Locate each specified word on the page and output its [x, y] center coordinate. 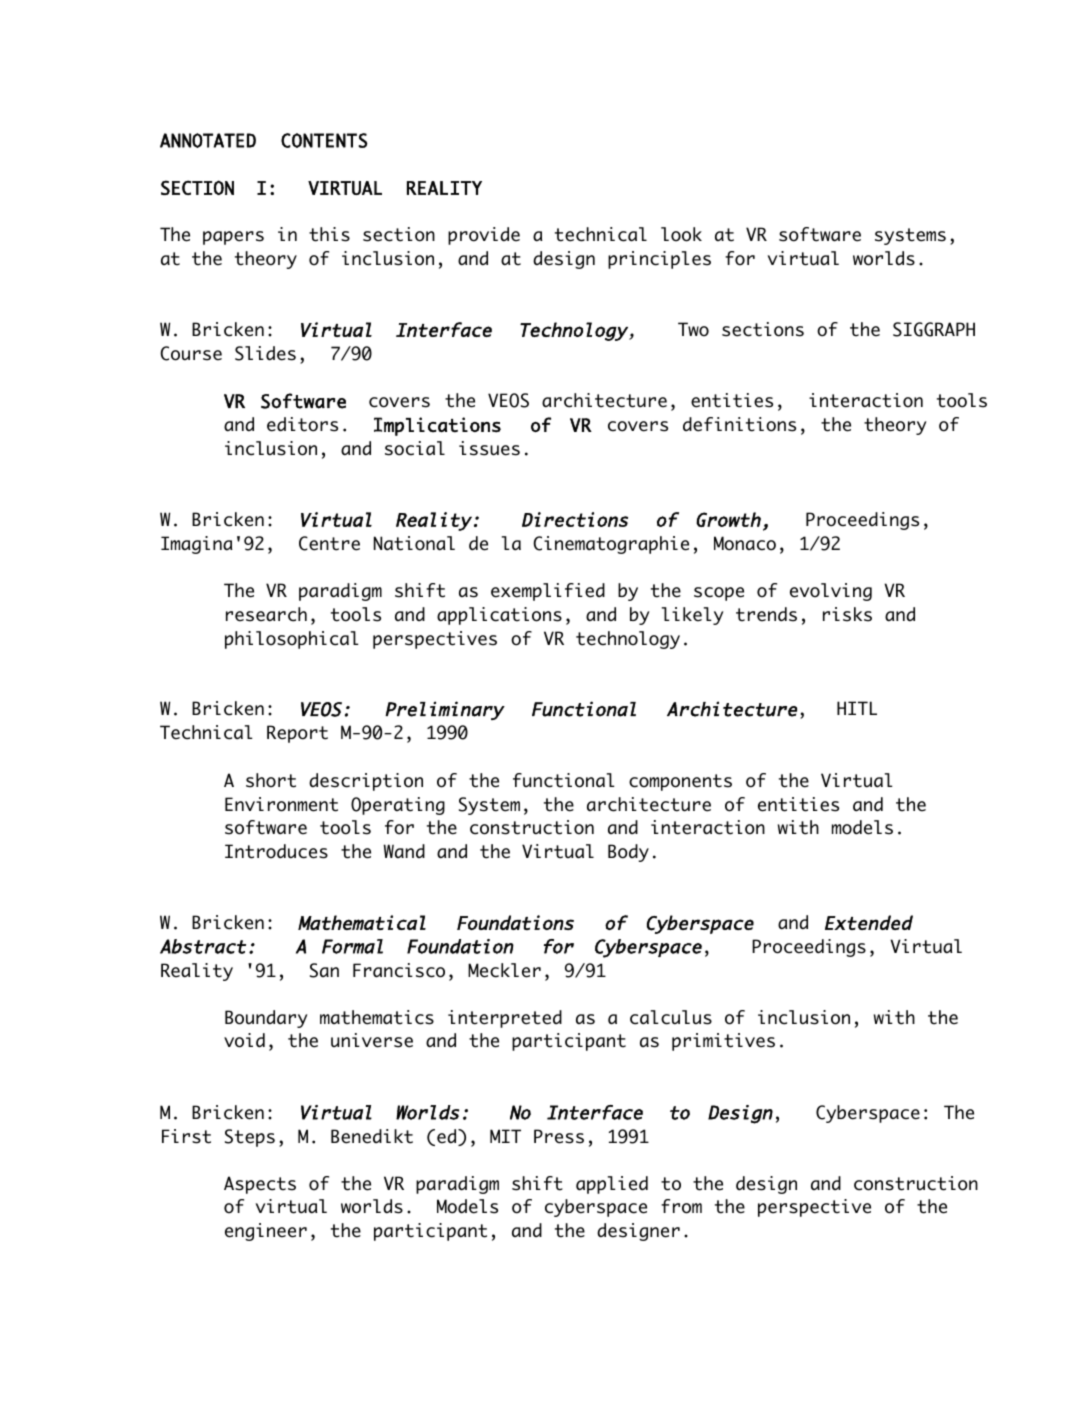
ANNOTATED [208, 140]
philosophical [292, 640]
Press [559, 1136]
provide [484, 236]
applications [499, 616]
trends [766, 614]
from [681, 1206]
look [681, 234]
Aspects [260, 1185]
